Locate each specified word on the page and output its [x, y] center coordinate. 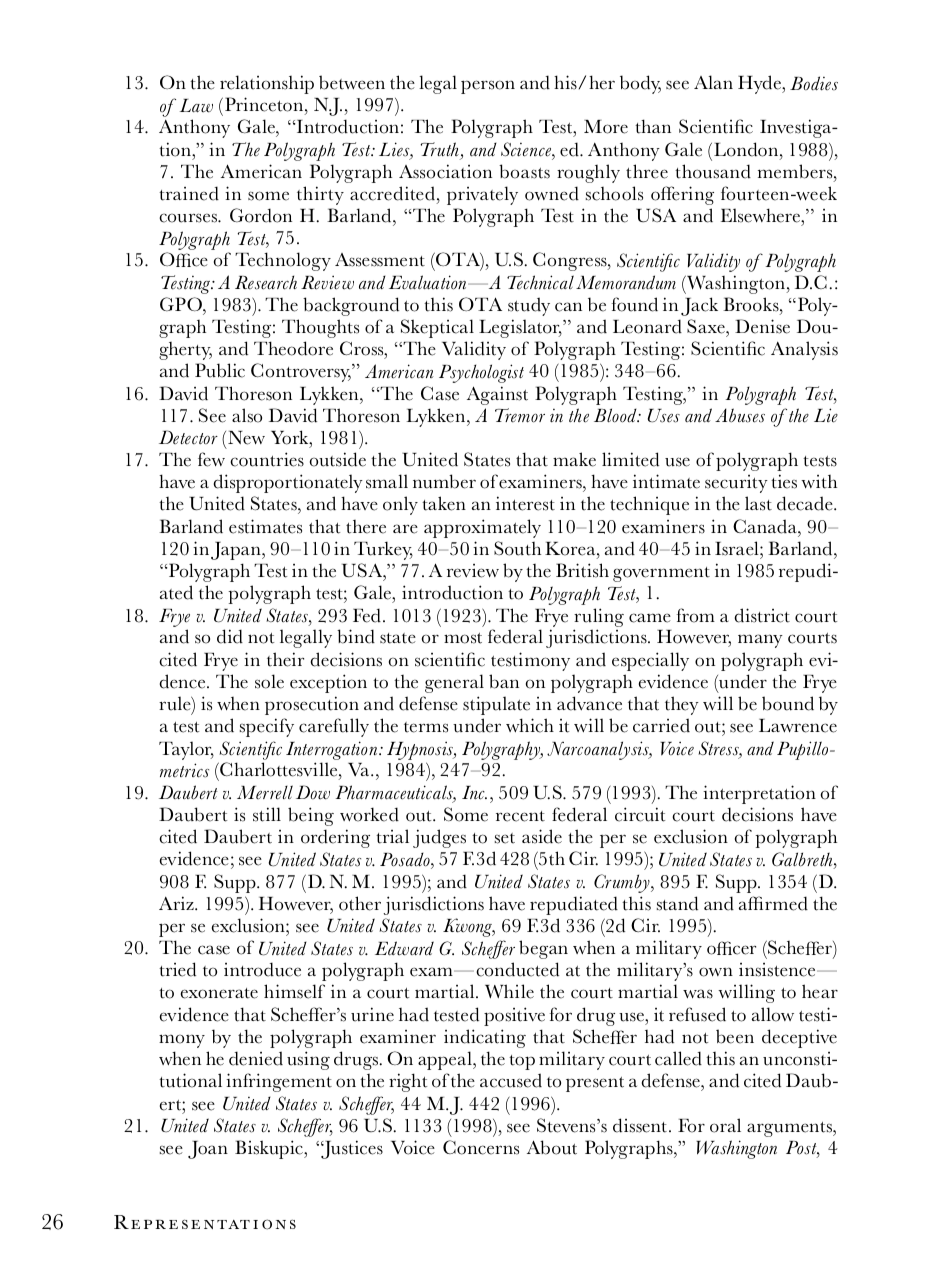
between [352, 82]
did [230, 636]
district [762, 615]
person [488, 87]
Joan [208, 1150]
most [463, 638]
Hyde [760, 84]
